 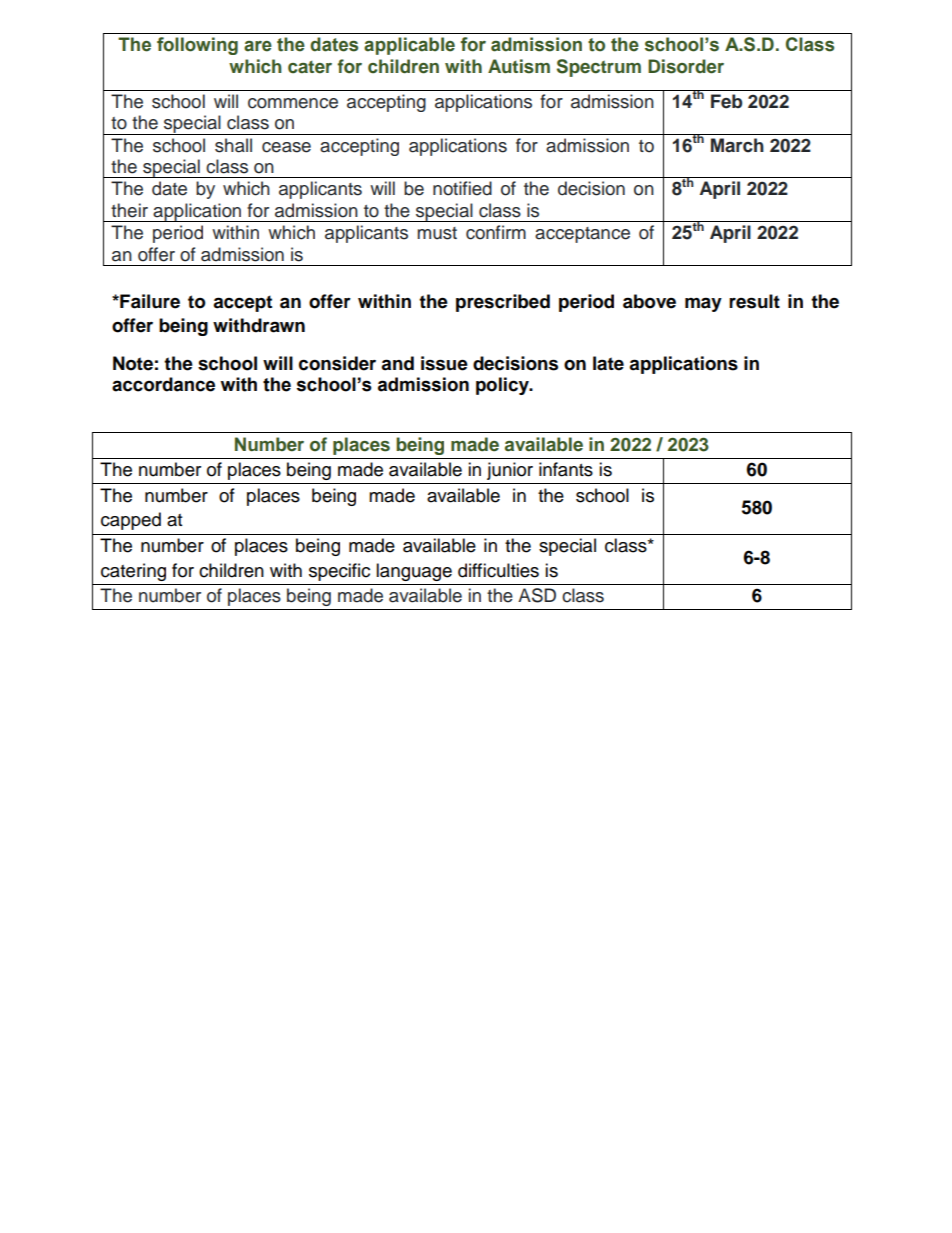 What do you see at coordinates (129, 210) in the document?
I see `their` at bounding box center [129, 210].
